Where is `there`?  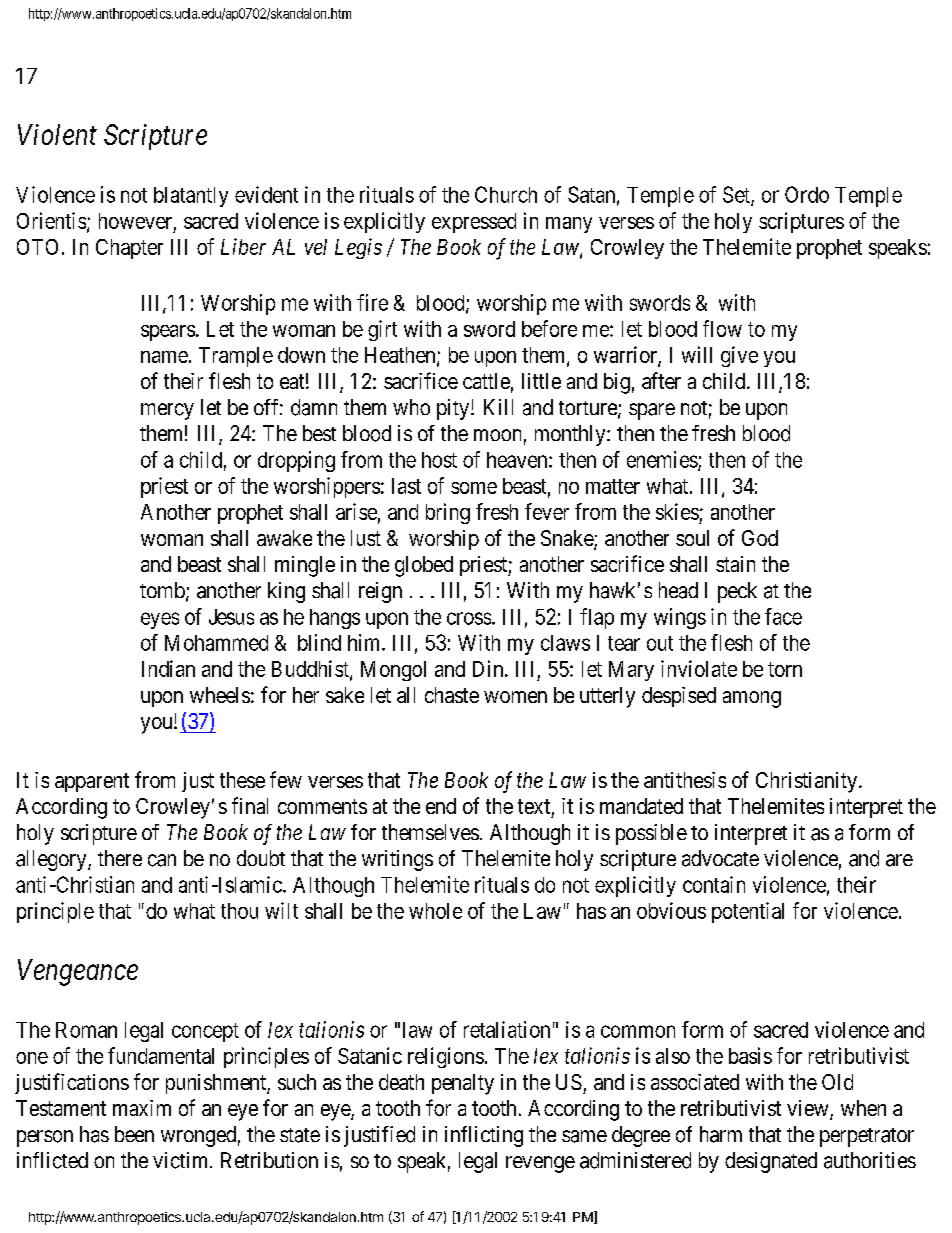 there is located at coordinates (120, 858).
